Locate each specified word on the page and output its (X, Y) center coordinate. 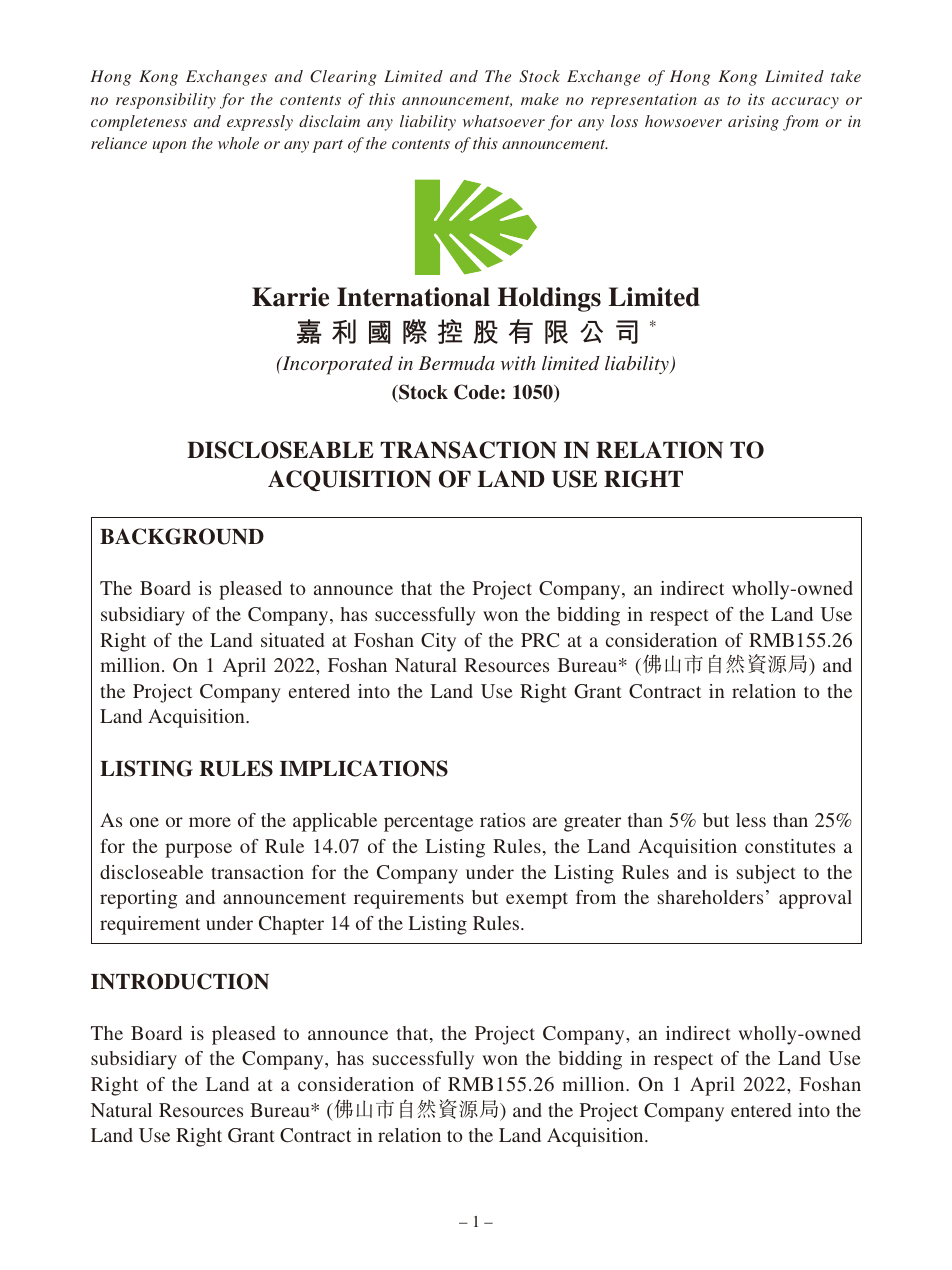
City (438, 642)
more (210, 822)
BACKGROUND (182, 536)
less (751, 820)
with (518, 363)
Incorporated (336, 365)
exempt (537, 900)
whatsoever (504, 121)
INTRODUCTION (180, 981)
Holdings (549, 299)
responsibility (166, 101)
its (756, 99)
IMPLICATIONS (364, 768)
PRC (540, 640)
